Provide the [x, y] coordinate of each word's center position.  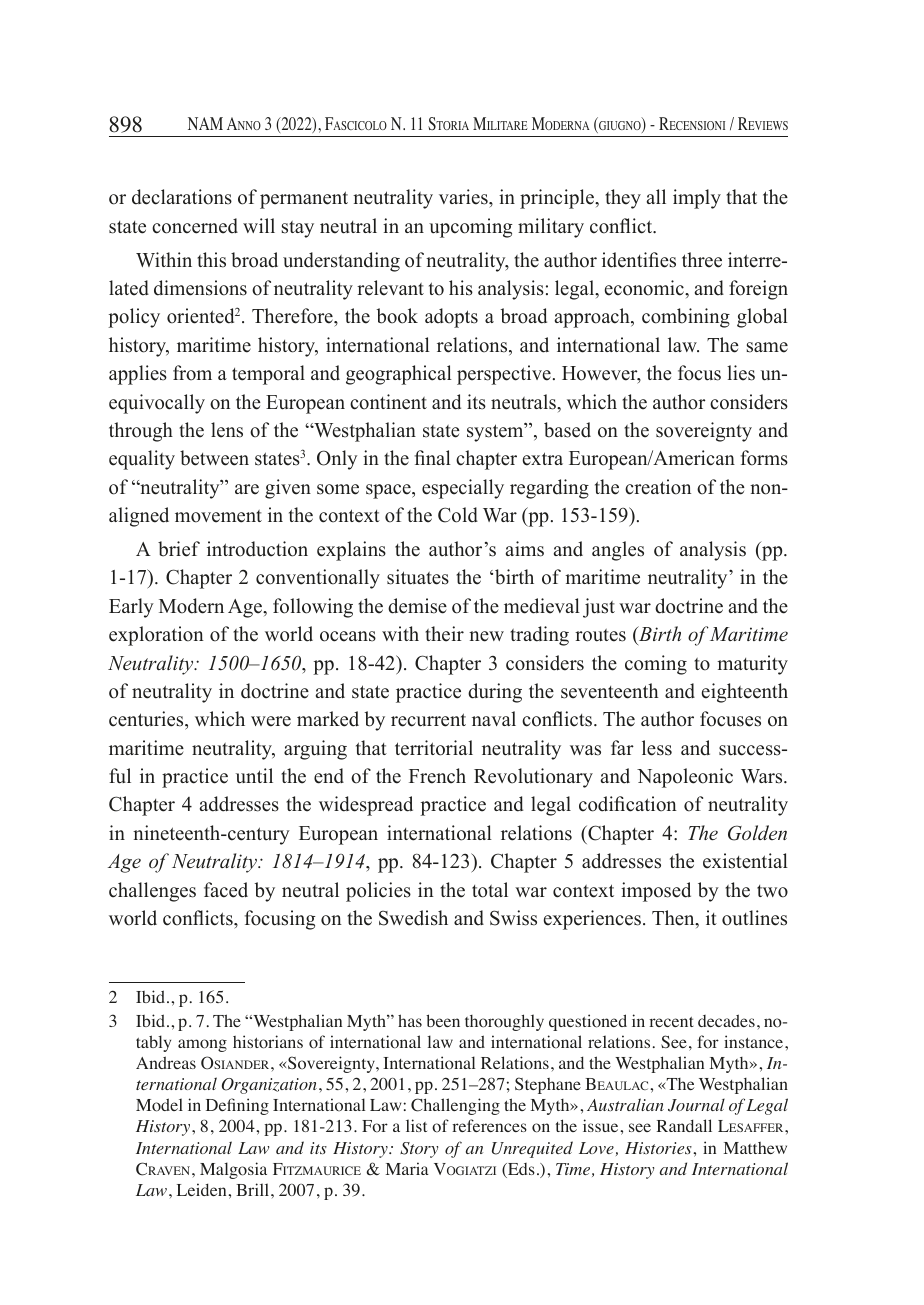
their [444, 634]
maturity [752, 665]
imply [697, 199]
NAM [205, 123]
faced [226, 890]
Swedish [413, 918]
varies [464, 198]
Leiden [203, 1189]
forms [764, 458]
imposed [656, 892]
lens [227, 430]
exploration [156, 636]
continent [388, 402]
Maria [407, 1168]
